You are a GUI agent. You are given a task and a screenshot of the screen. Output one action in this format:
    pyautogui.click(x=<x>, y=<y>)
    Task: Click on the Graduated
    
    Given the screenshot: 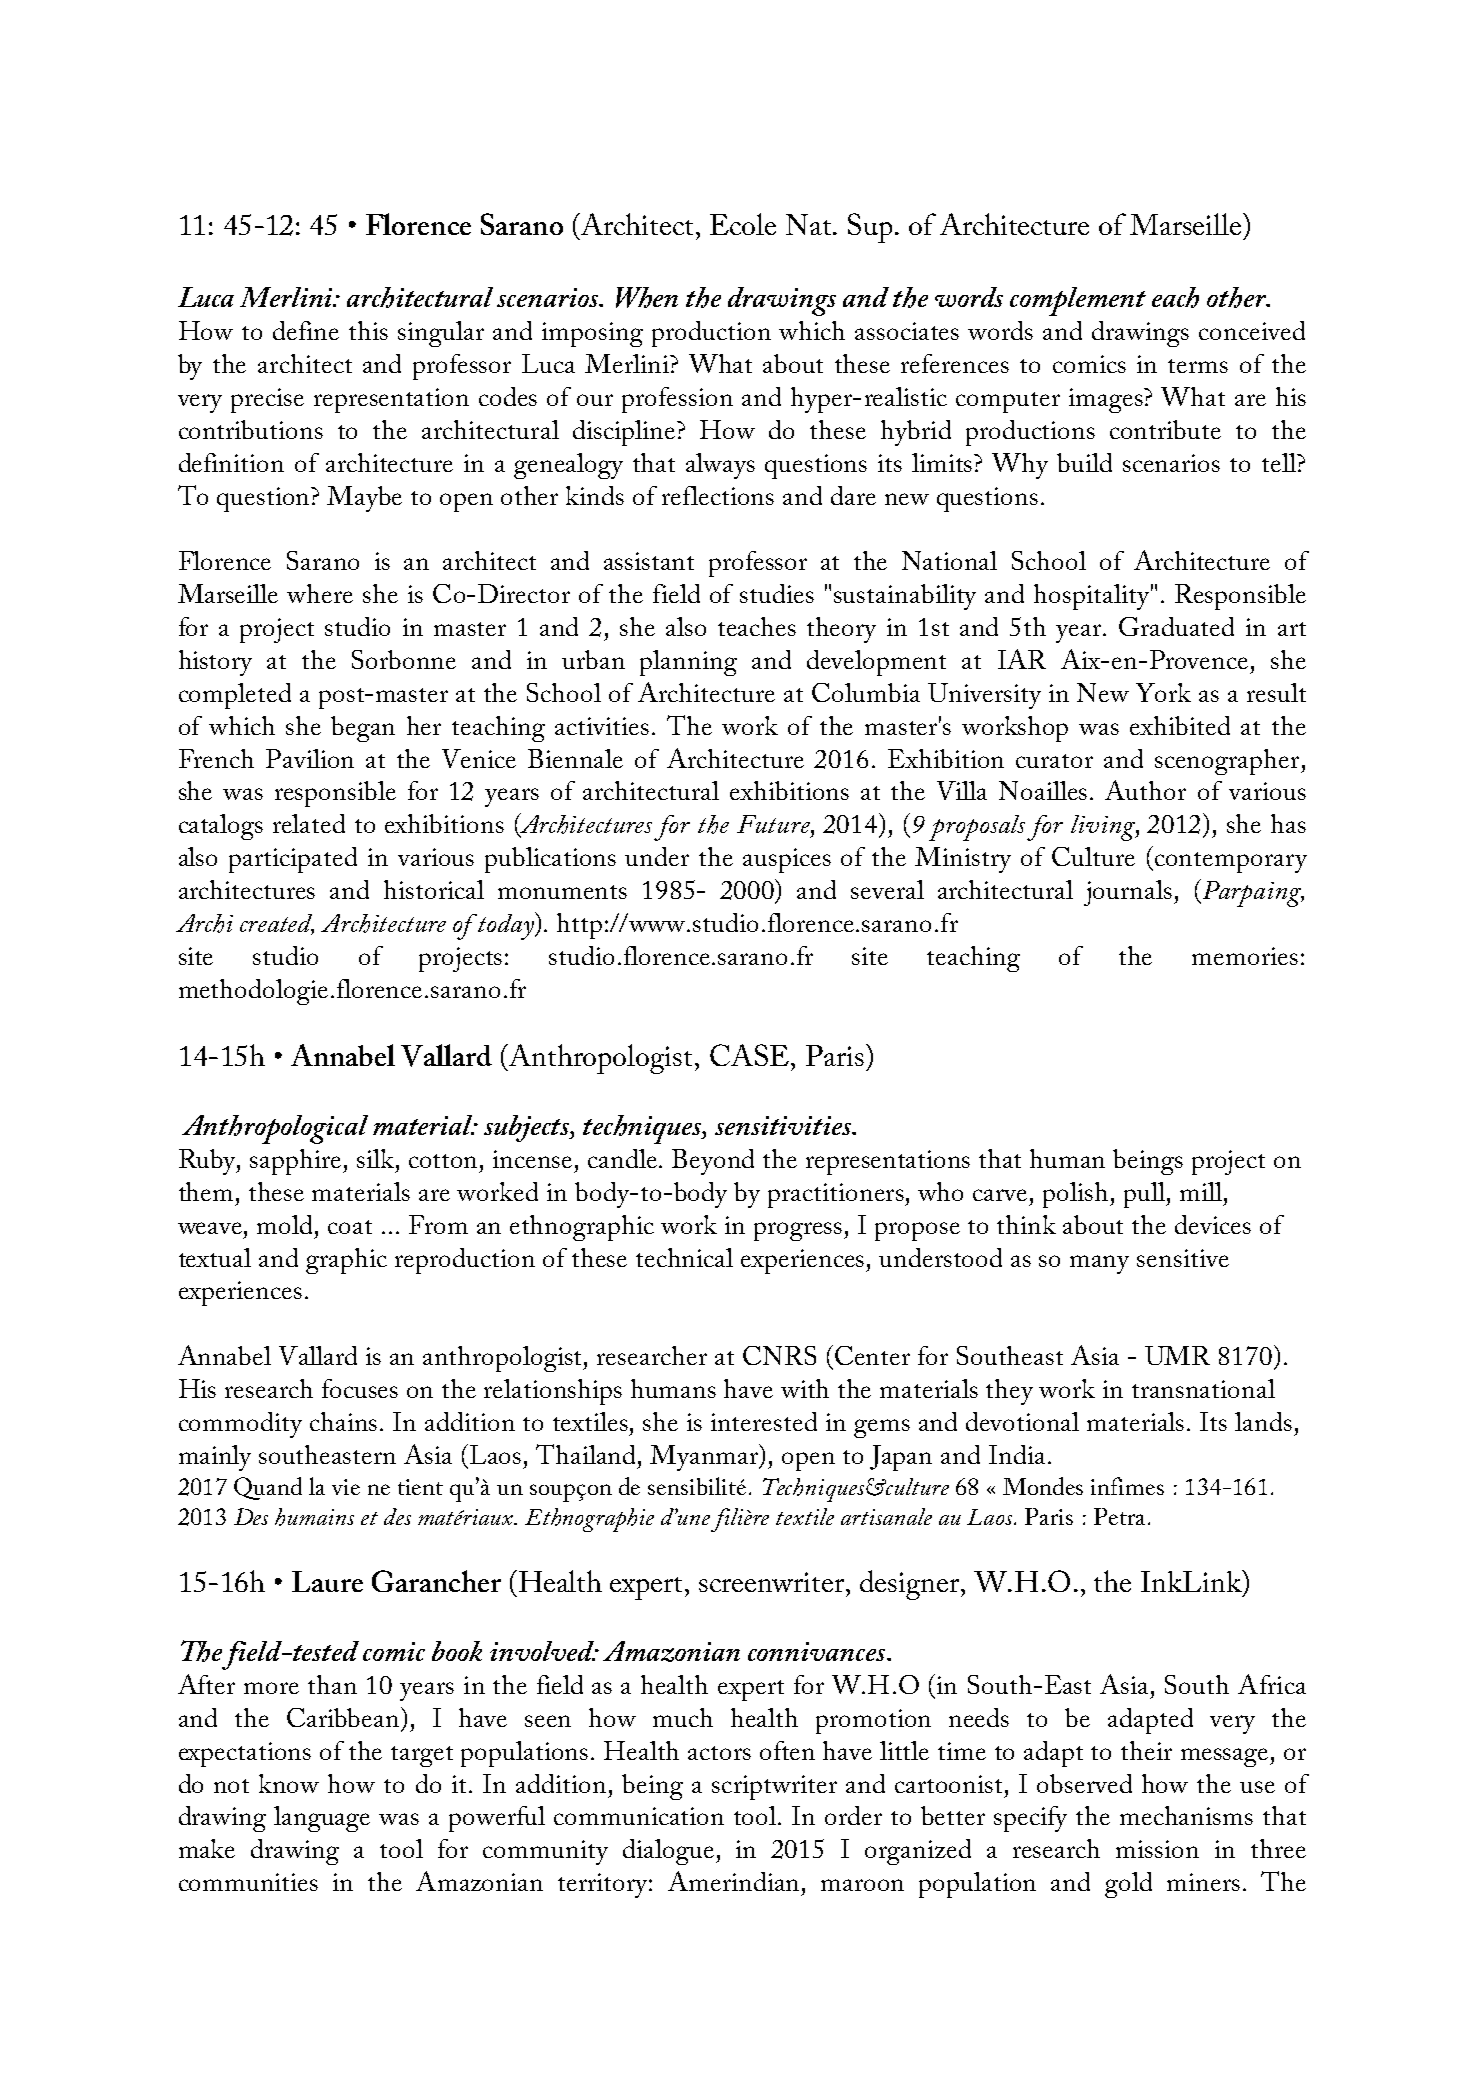 What is the action you would take?
    pyautogui.click(x=1176, y=626)
